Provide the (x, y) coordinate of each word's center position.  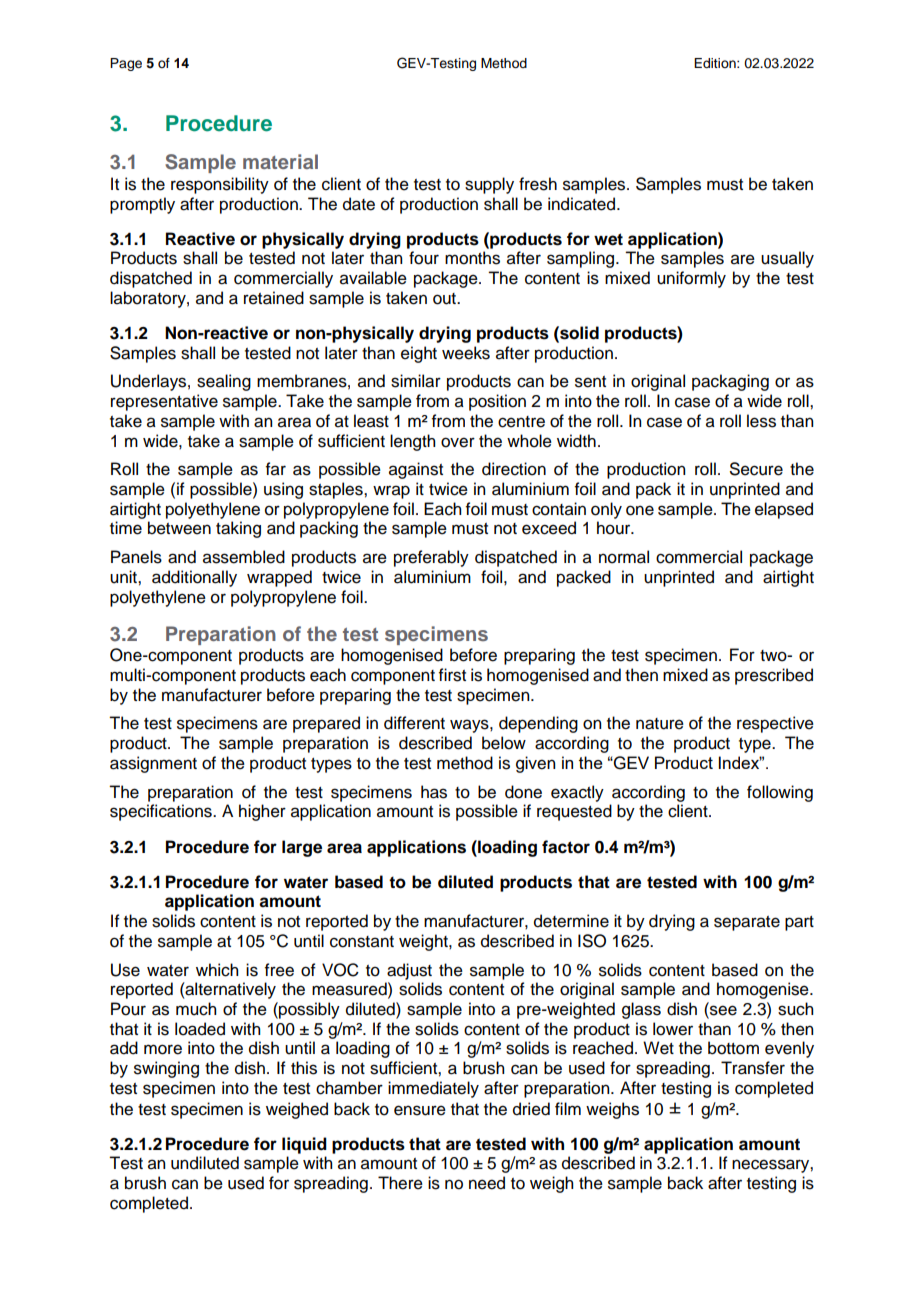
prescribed (774, 676)
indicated (583, 204)
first (452, 675)
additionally (194, 578)
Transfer (753, 1068)
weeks (466, 353)
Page (126, 64)
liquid (304, 1145)
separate (747, 923)
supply (489, 185)
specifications (162, 812)
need (487, 1183)
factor (566, 847)
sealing (224, 382)
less (761, 421)
